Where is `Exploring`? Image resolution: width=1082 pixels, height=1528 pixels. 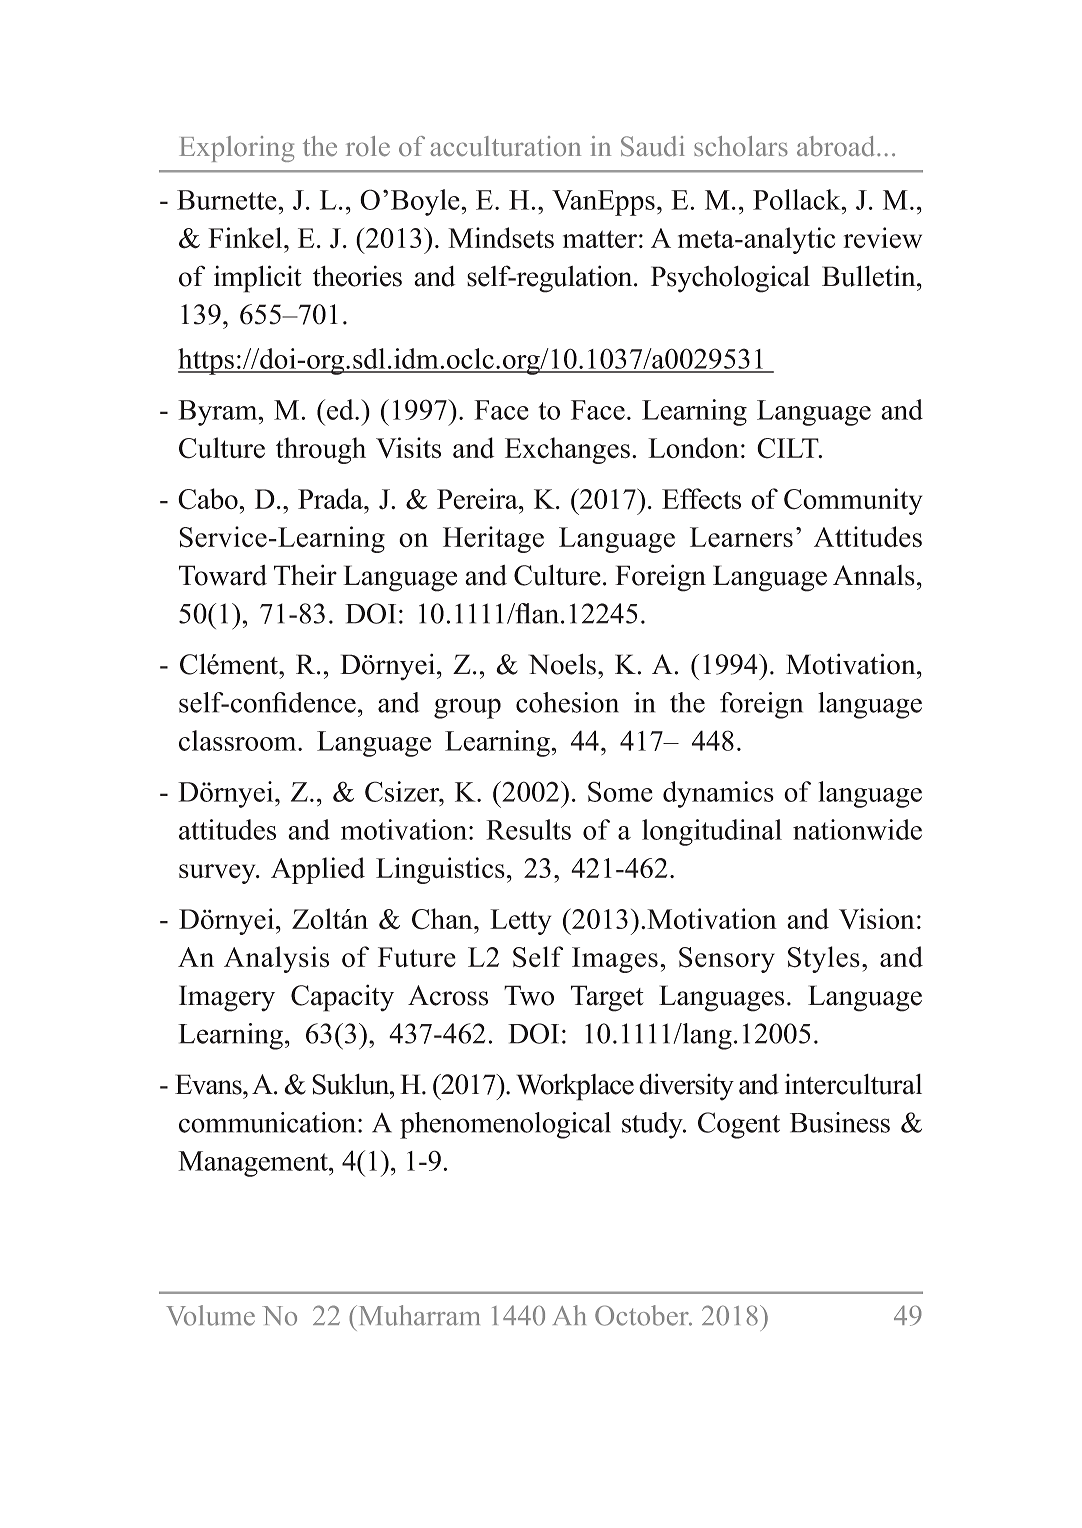 Exploring is located at coordinates (236, 149).
